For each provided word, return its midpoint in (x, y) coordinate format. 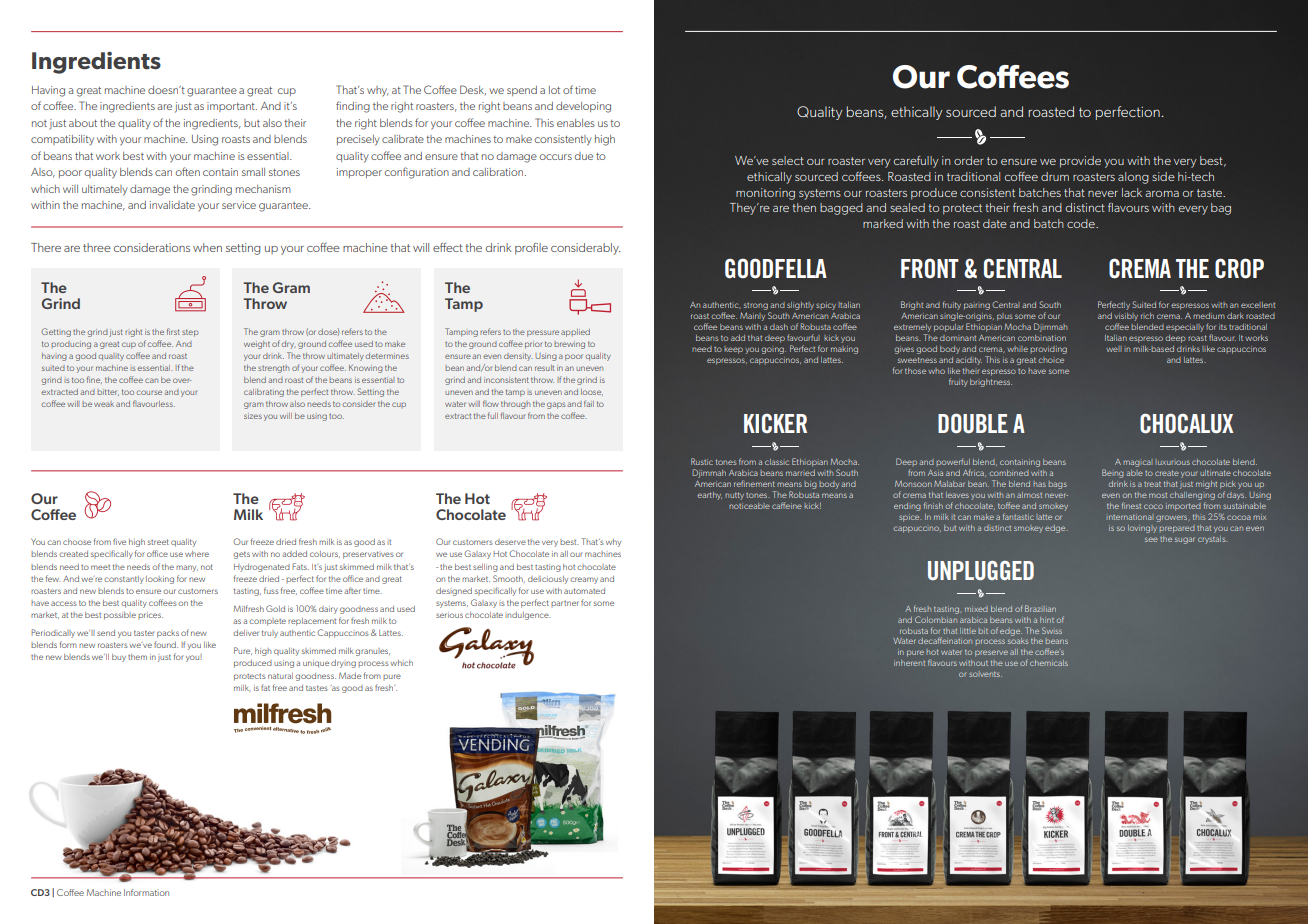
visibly (1126, 317)
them (137, 657)
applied (575, 333)
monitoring (765, 194)
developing (583, 107)
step (190, 333)
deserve (510, 542)
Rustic (702, 461)
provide (1080, 162)
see (1151, 539)
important (232, 107)
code (1082, 223)
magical (1137, 463)
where (197, 554)
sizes (253, 416)
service (239, 205)
